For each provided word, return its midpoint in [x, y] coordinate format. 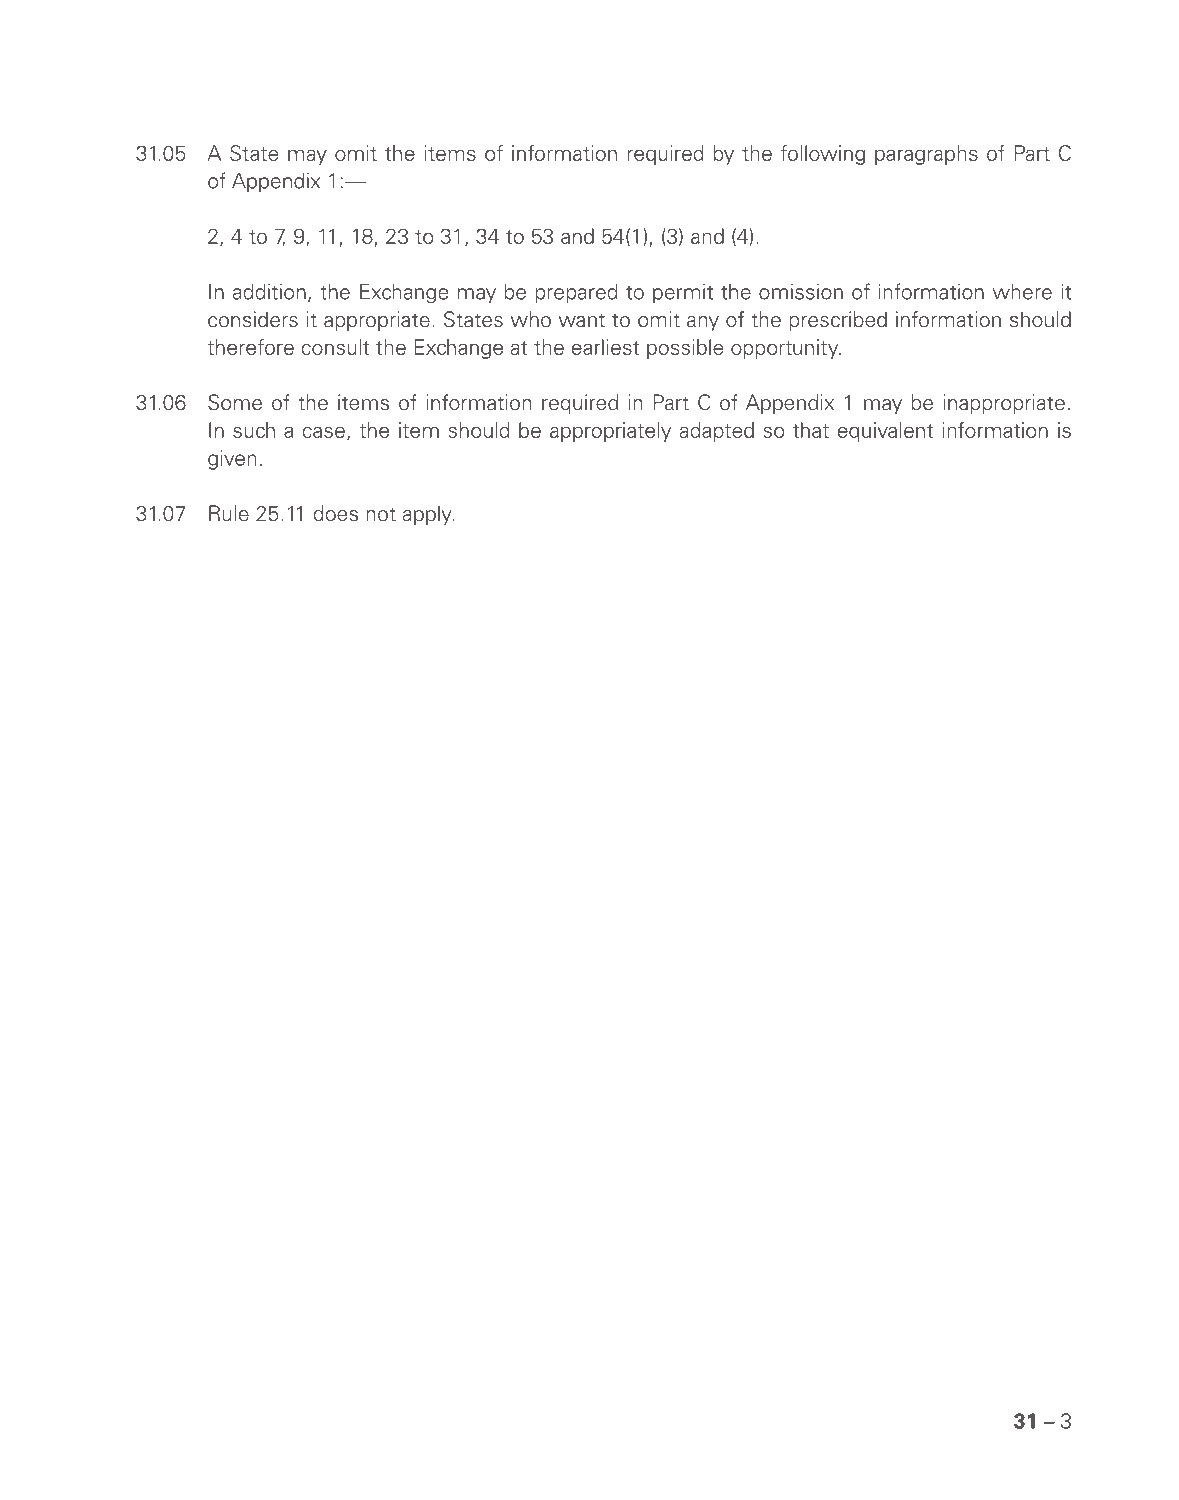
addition [269, 292]
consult [335, 347]
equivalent [886, 432]
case [323, 432]
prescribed [838, 321]
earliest [606, 347]
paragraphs [926, 155]
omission [801, 292]
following [822, 155]
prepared [576, 294]
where [1022, 292]
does [335, 513]
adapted [717, 432]
